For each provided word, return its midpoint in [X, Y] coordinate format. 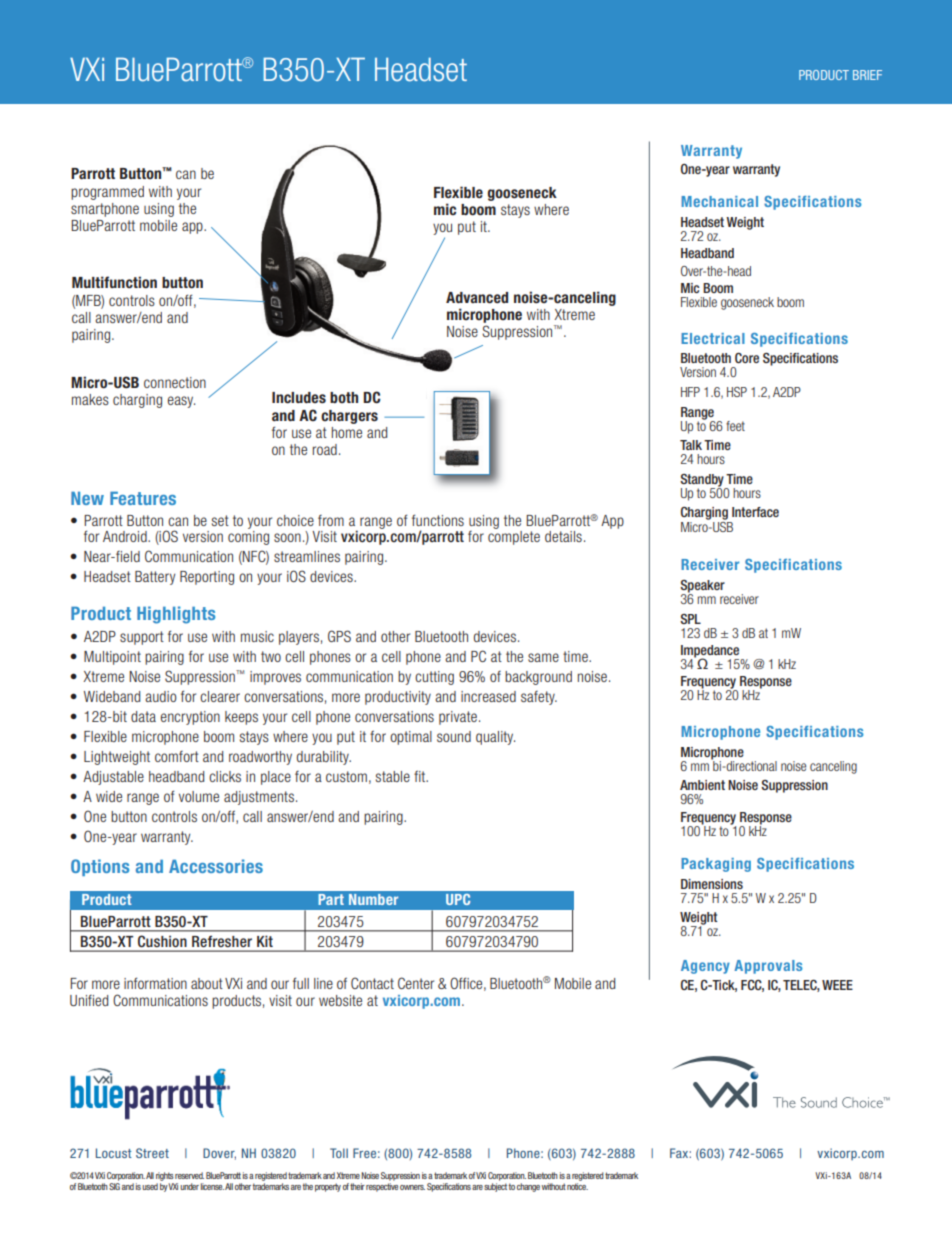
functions [438, 520]
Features [143, 498]
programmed [107, 193]
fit [421, 776]
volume [199, 796]
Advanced [477, 298]
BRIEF [867, 75]
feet [735, 426]
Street [152, 1153]
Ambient [702, 785]
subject [496, 1187]
